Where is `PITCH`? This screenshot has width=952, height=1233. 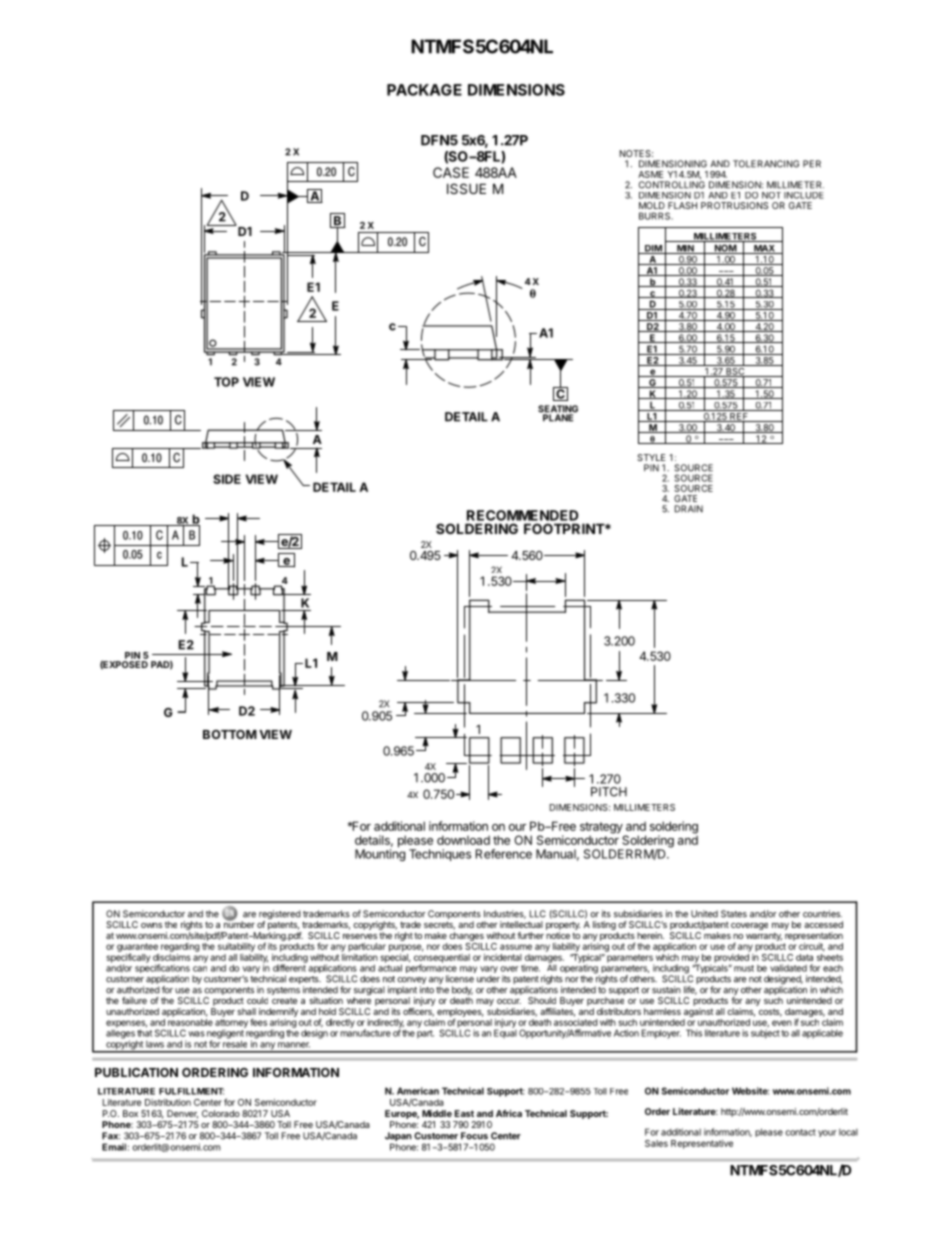 PITCH is located at coordinates (609, 792).
